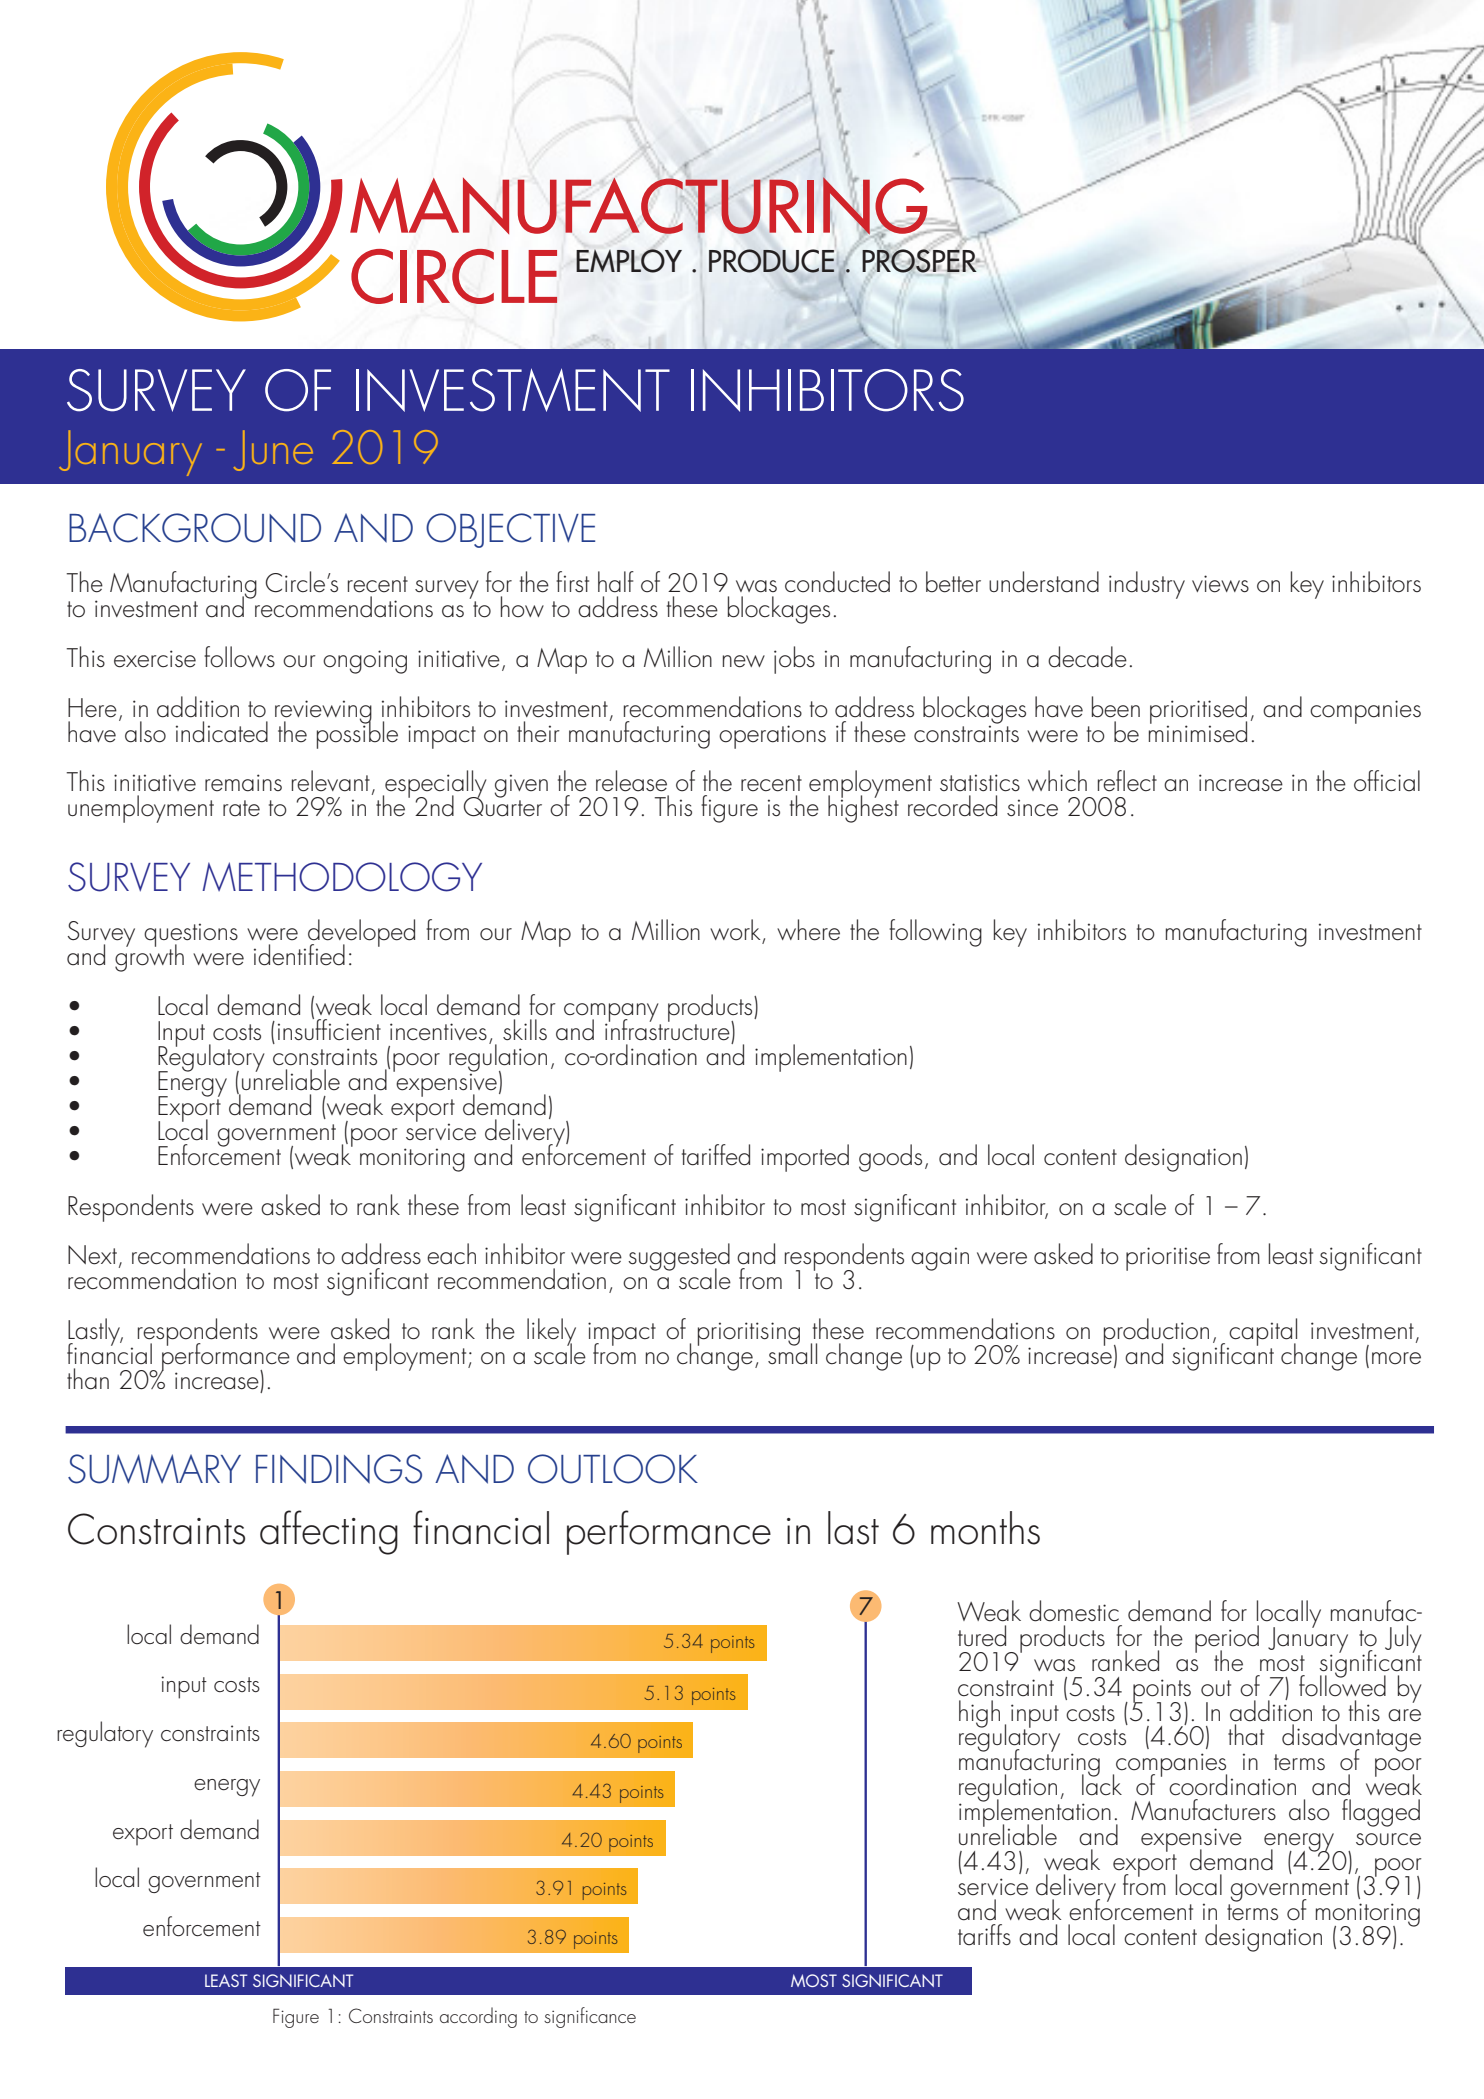  What do you see at coordinates (771, 261) in the document?
I see `PRODUCE` at bounding box center [771, 261].
